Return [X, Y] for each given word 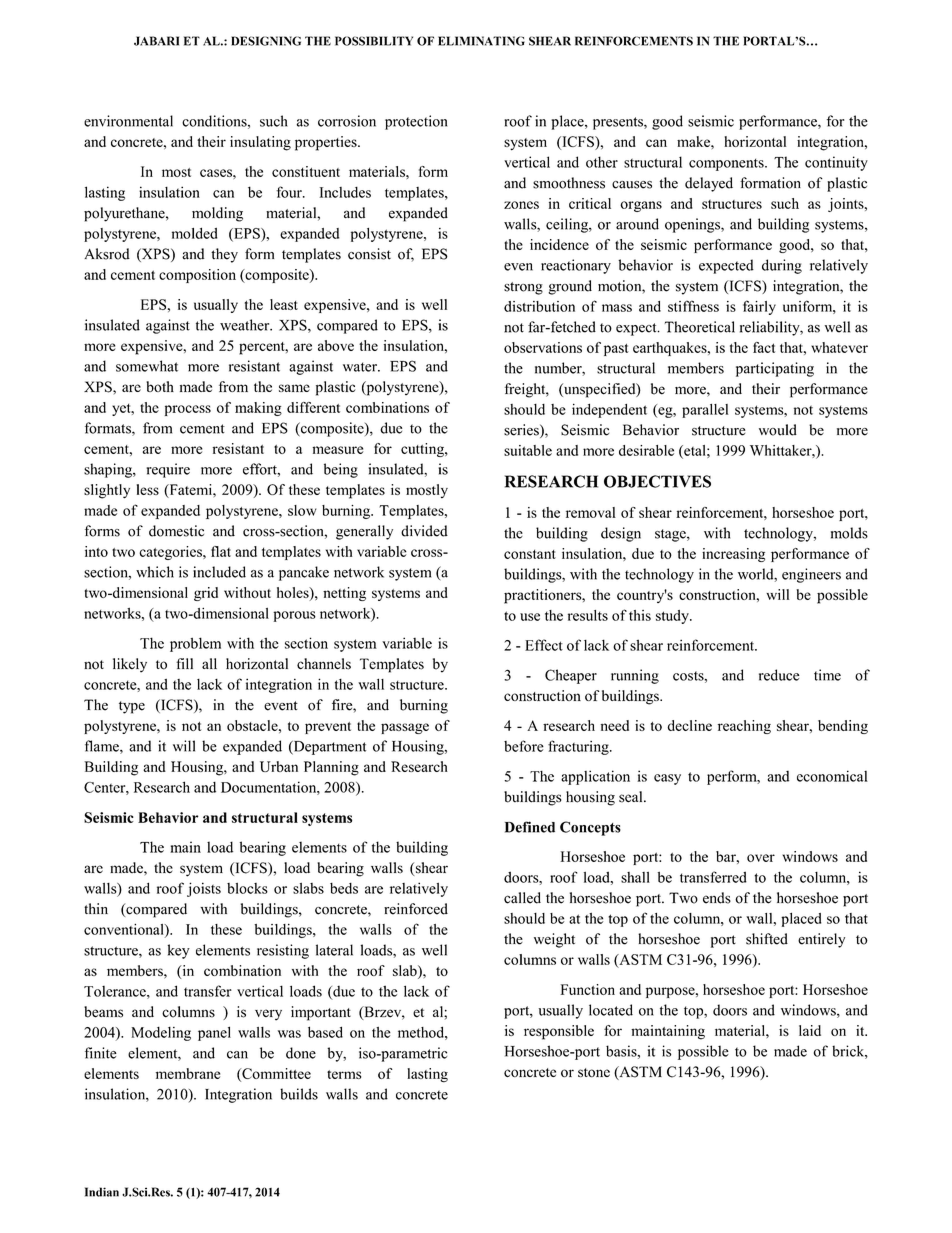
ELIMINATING [481, 41]
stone [594, 1072]
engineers [811, 575]
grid [206, 594]
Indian [102, 1192]
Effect [544, 645]
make [694, 141]
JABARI [156, 41]
